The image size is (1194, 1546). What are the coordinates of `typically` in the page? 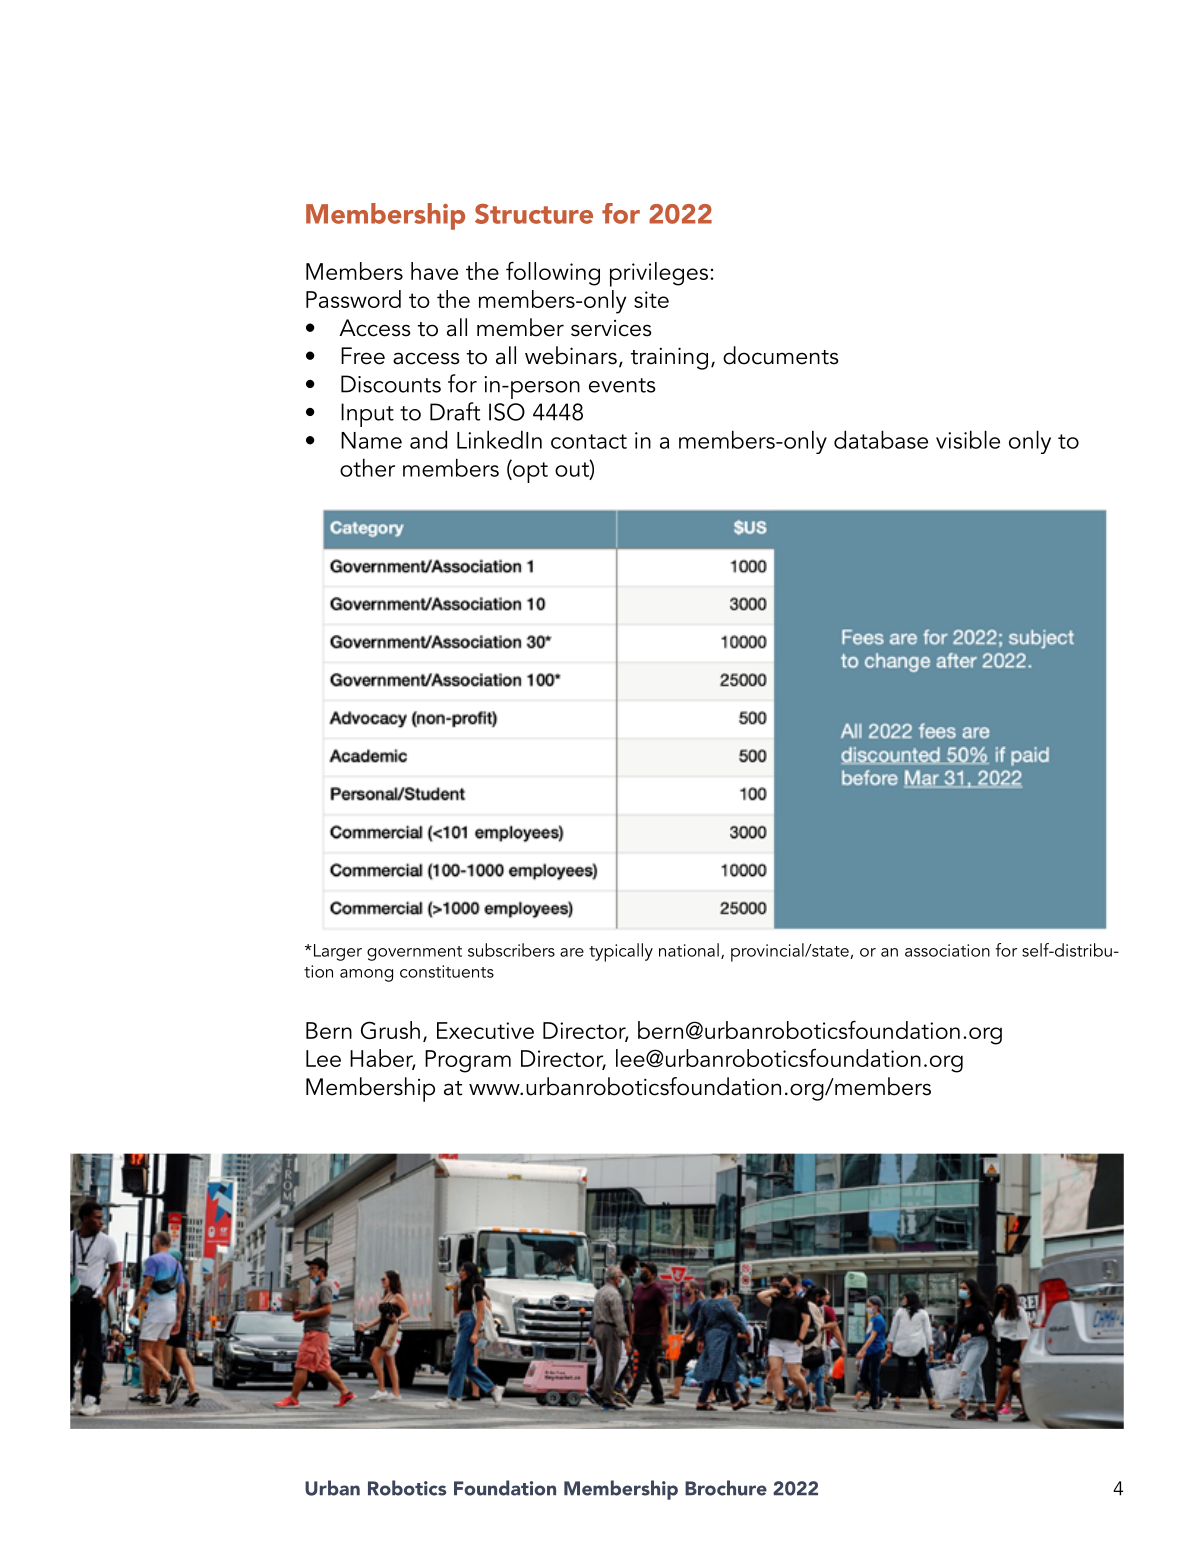 It's located at (621, 952).
